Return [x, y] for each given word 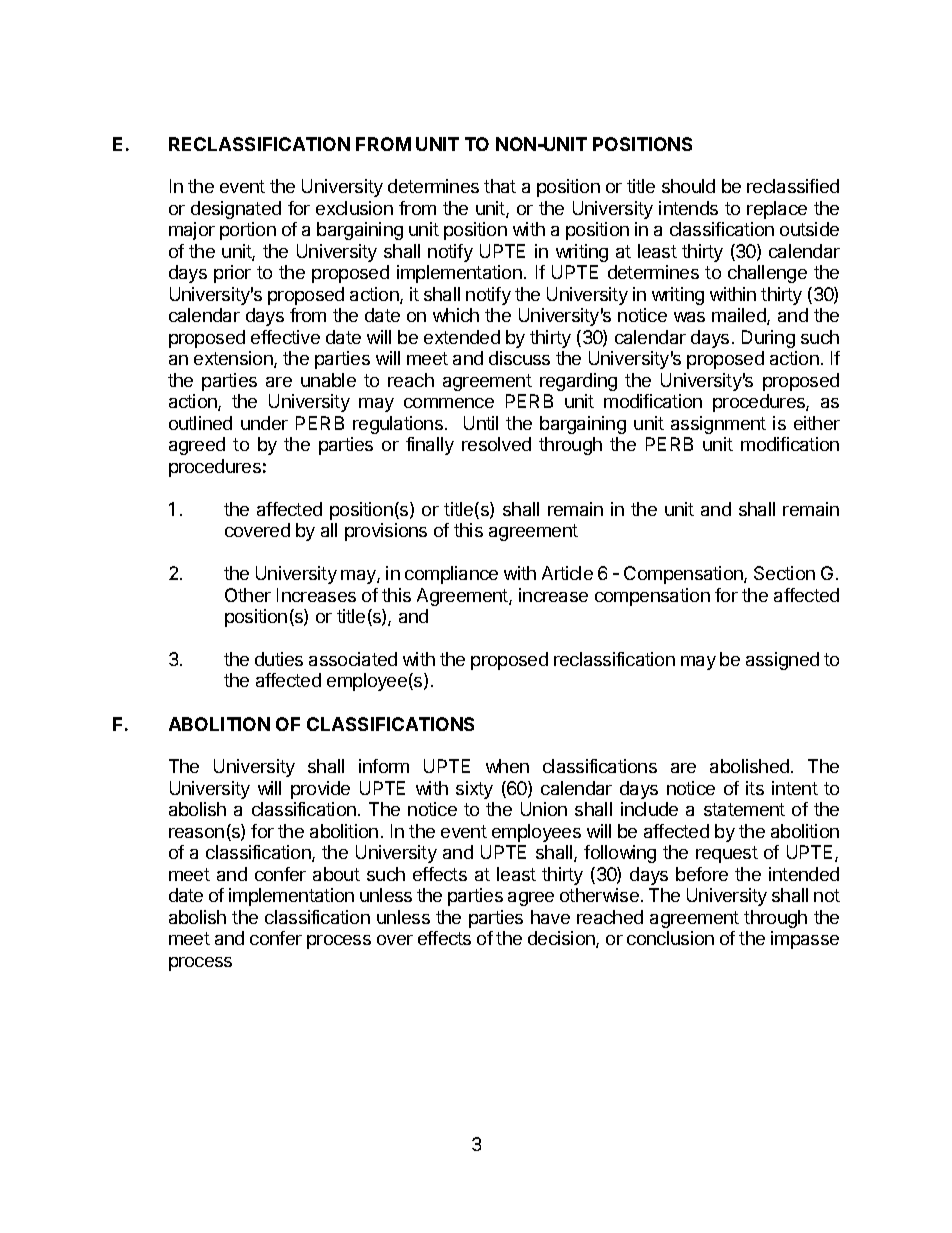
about [336, 874]
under [264, 423]
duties [279, 659]
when [507, 766]
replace [777, 210]
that [500, 186]
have [550, 917]
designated [236, 210]
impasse [805, 940]
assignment [718, 425]
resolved [496, 444]
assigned [782, 661]
